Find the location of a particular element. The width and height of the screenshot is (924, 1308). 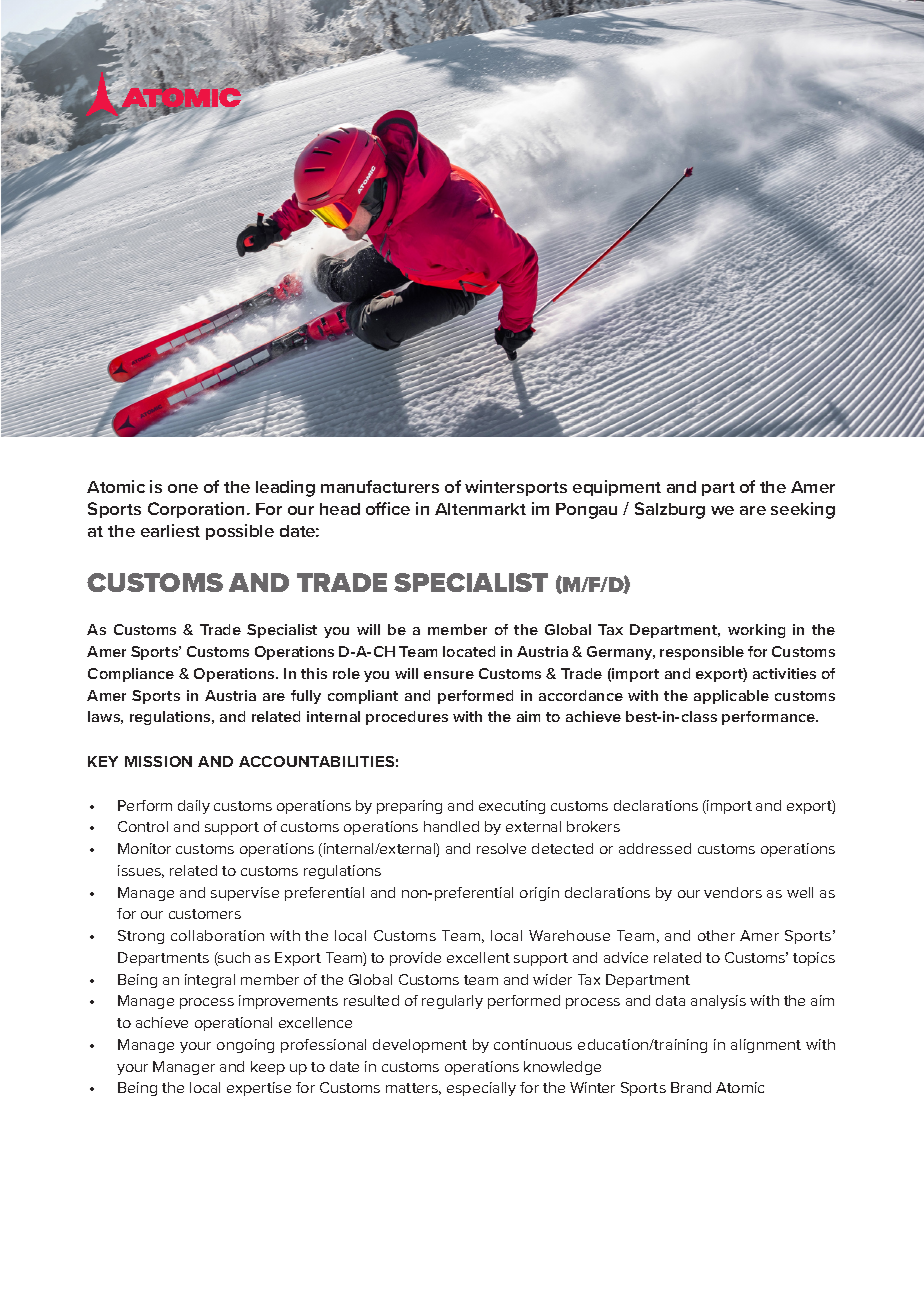

office is located at coordinates (388, 508).
